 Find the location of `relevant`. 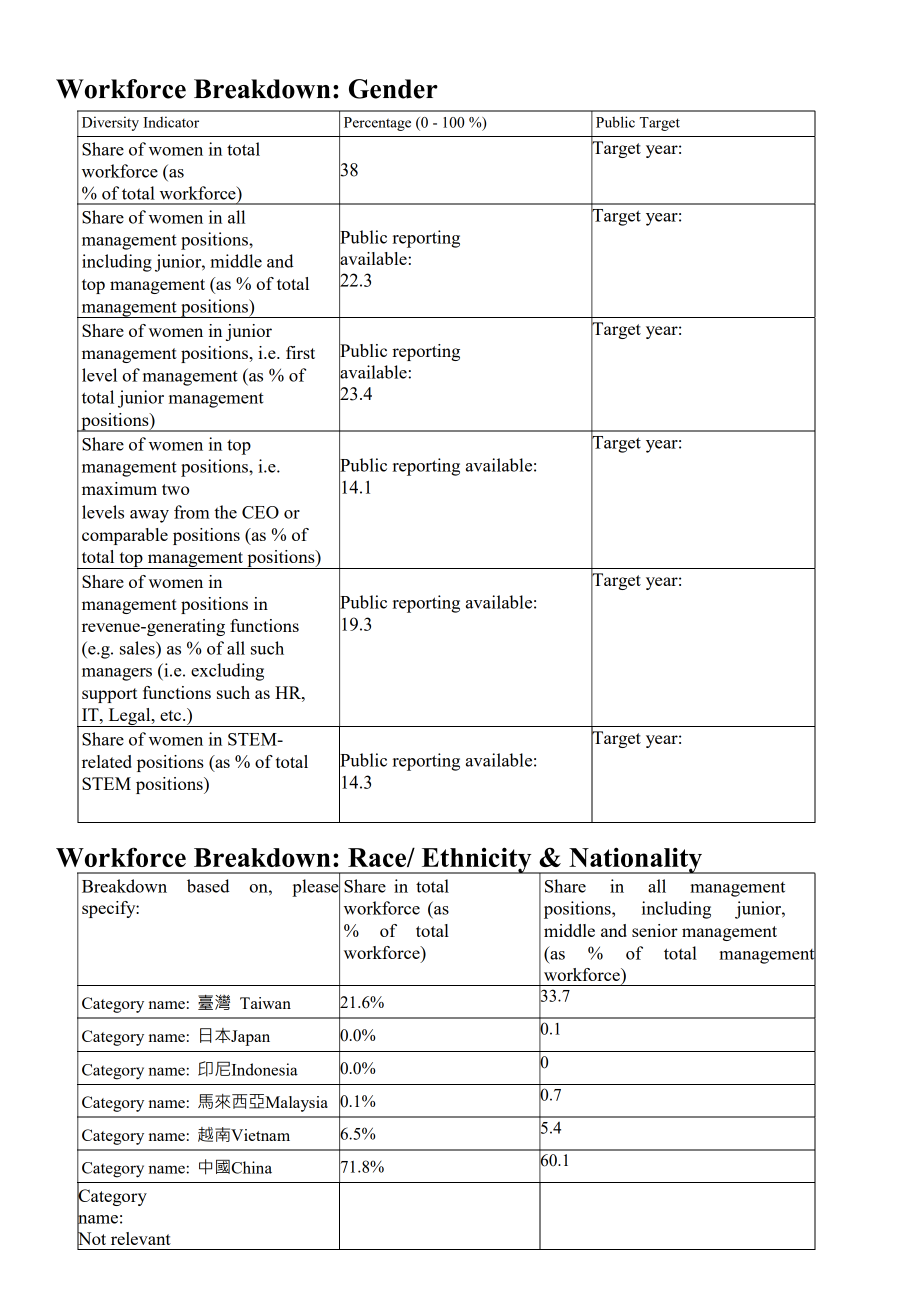

relevant is located at coordinates (141, 1238).
